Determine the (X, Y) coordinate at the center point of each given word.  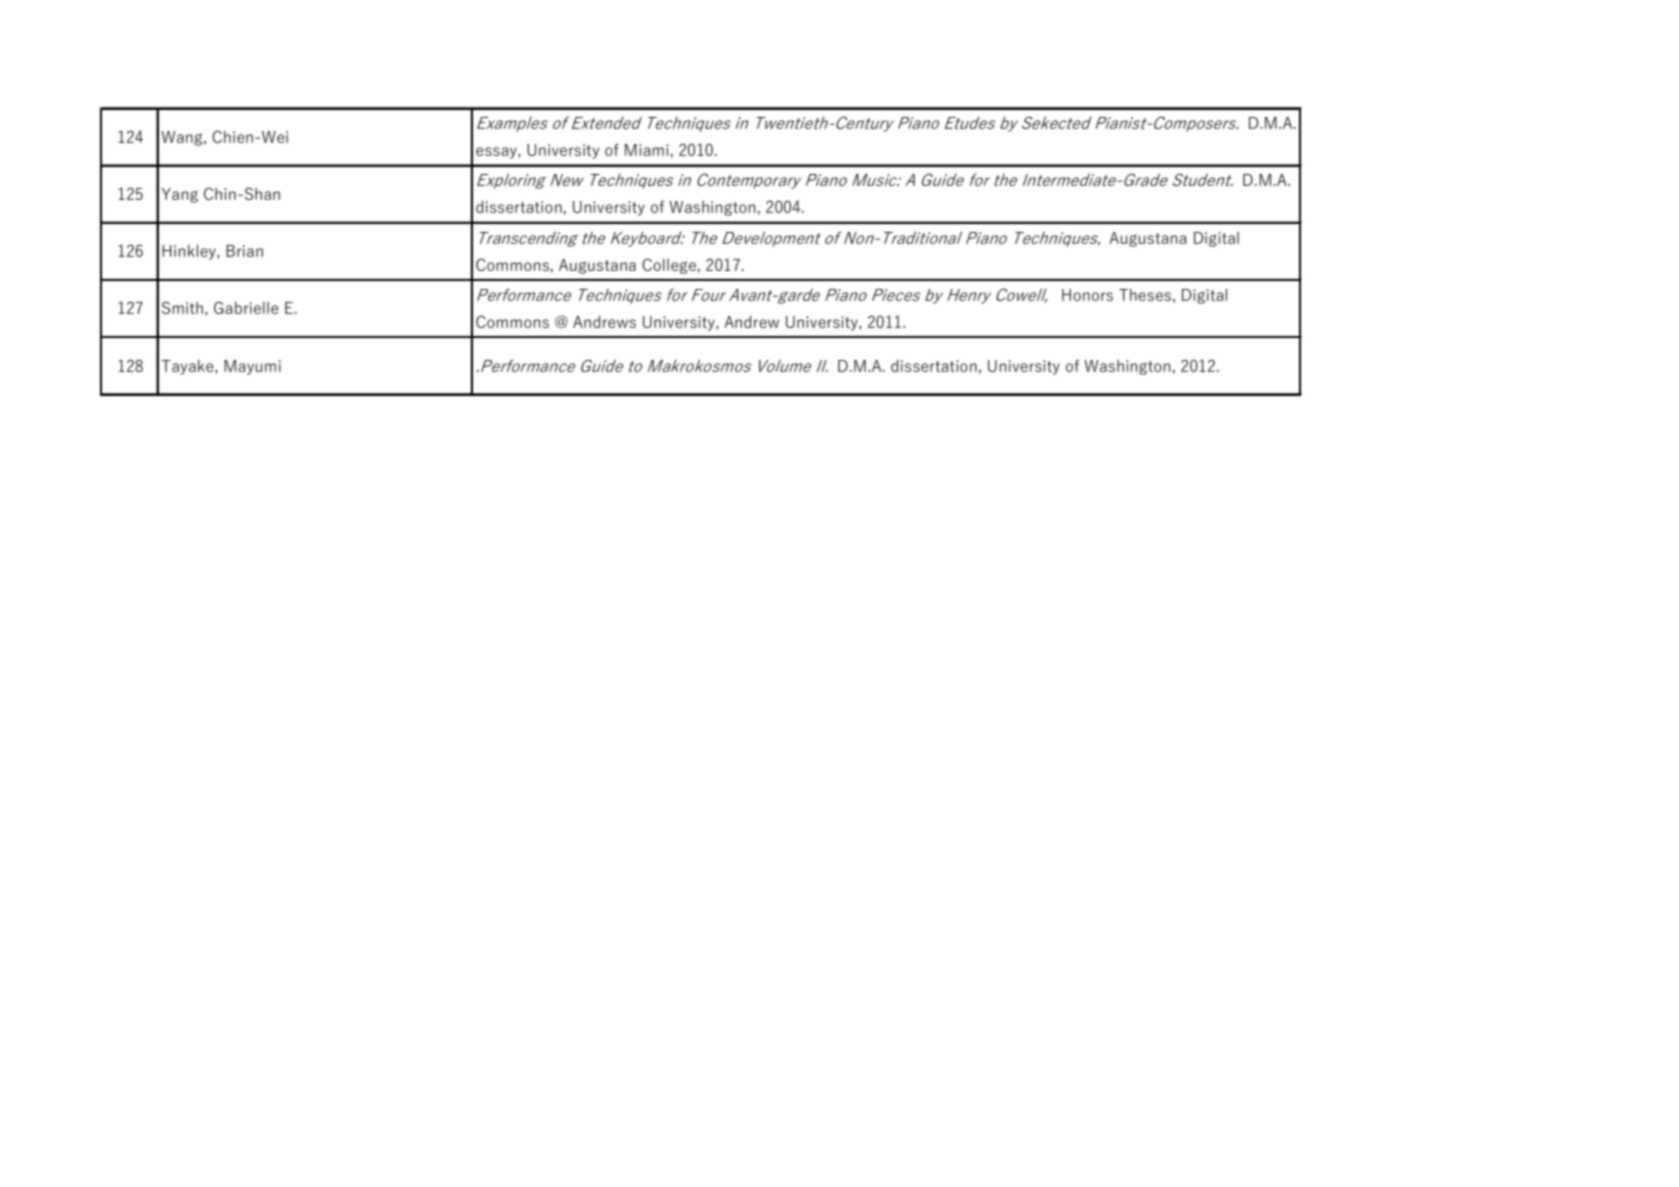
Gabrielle (246, 307)
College (670, 266)
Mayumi (252, 367)
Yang (179, 195)
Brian (244, 251)
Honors (1087, 295)
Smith (182, 307)
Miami (648, 150)
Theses (1145, 294)
